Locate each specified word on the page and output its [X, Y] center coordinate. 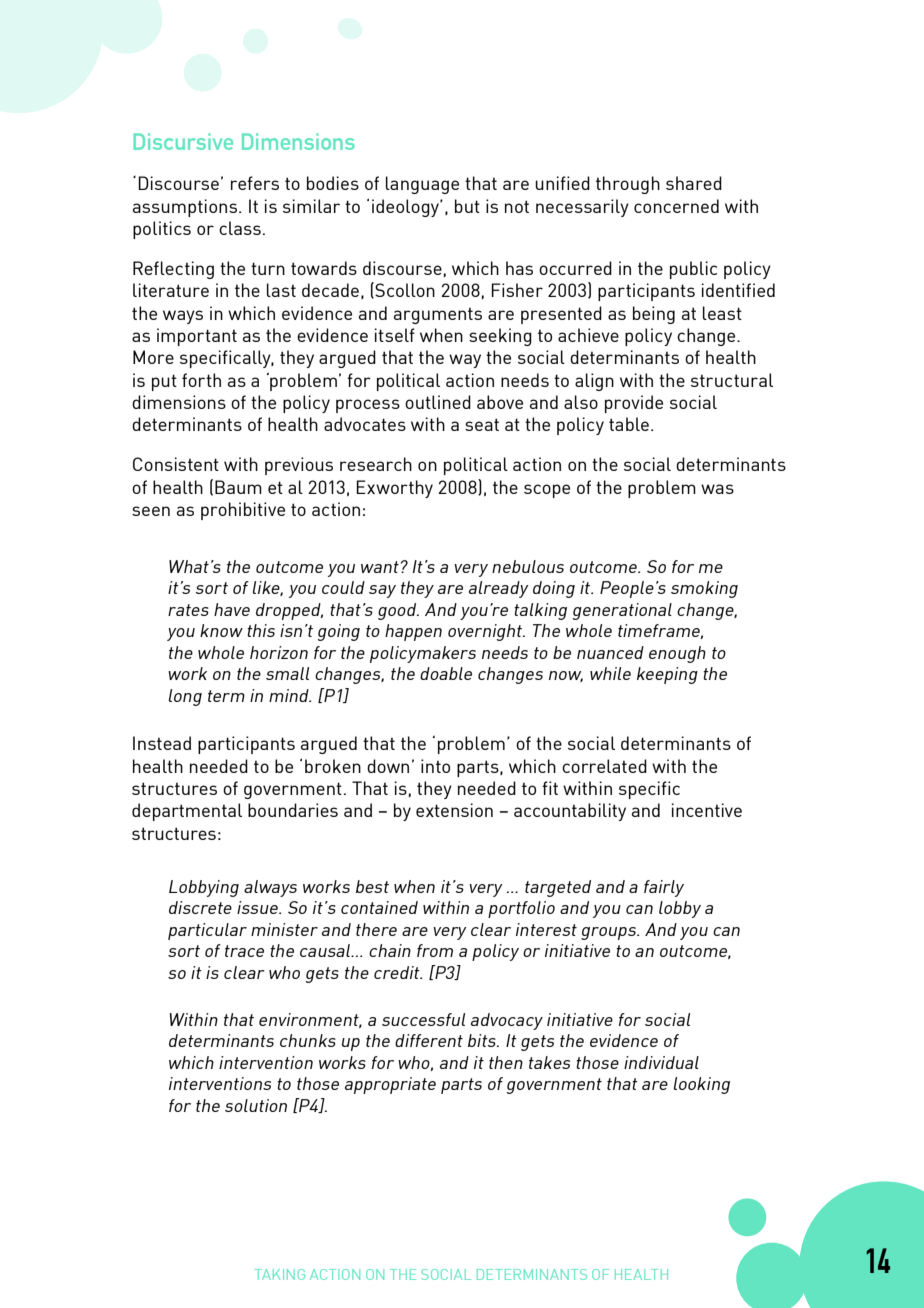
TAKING [280, 1274]
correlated [604, 766]
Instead [162, 743]
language [422, 185]
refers [255, 183]
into [435, 766]
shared [694, 183]
